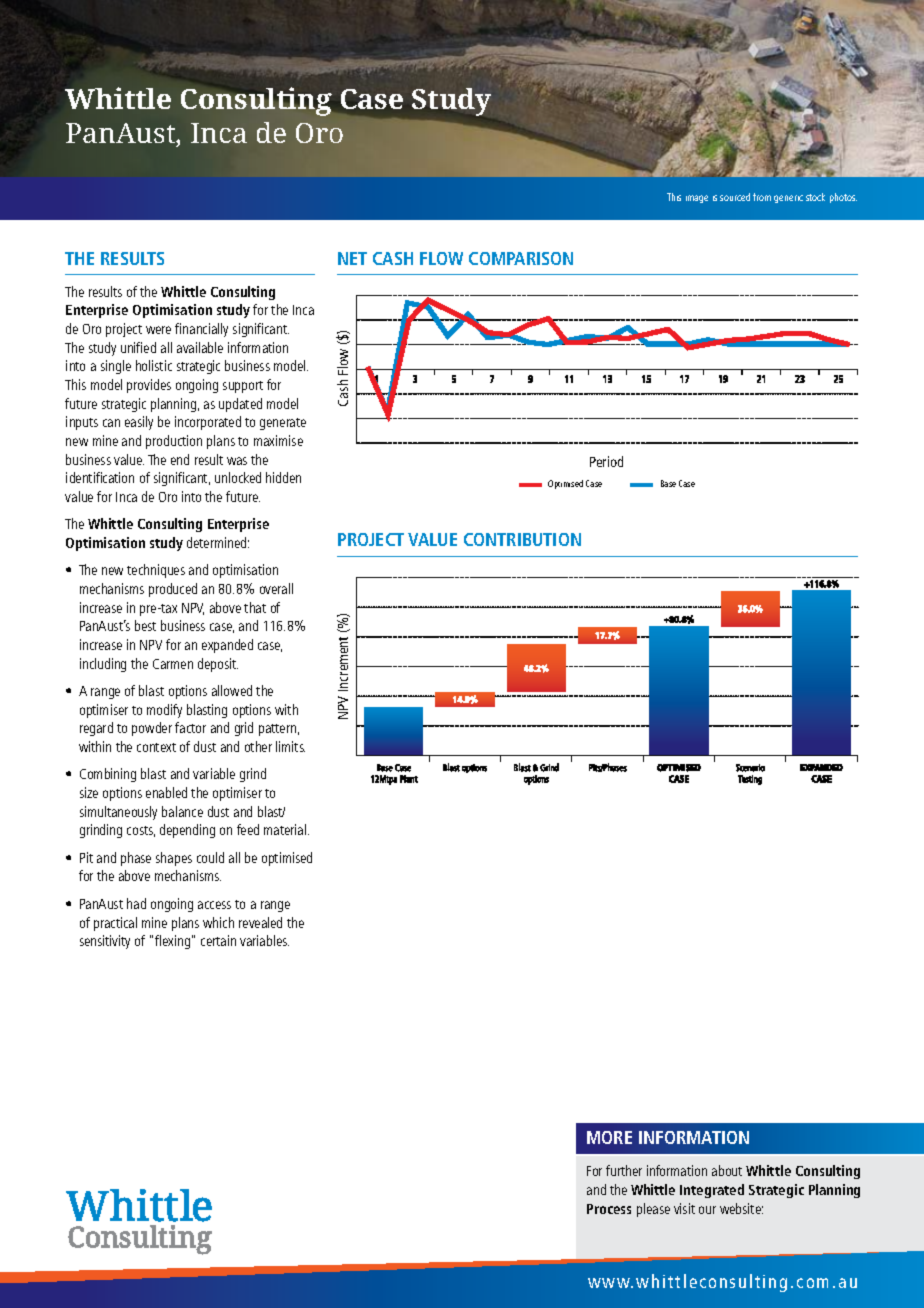  What do you see at coordinates (158, 330) in the image?
I see `were` at bounding box center [158, 330].
